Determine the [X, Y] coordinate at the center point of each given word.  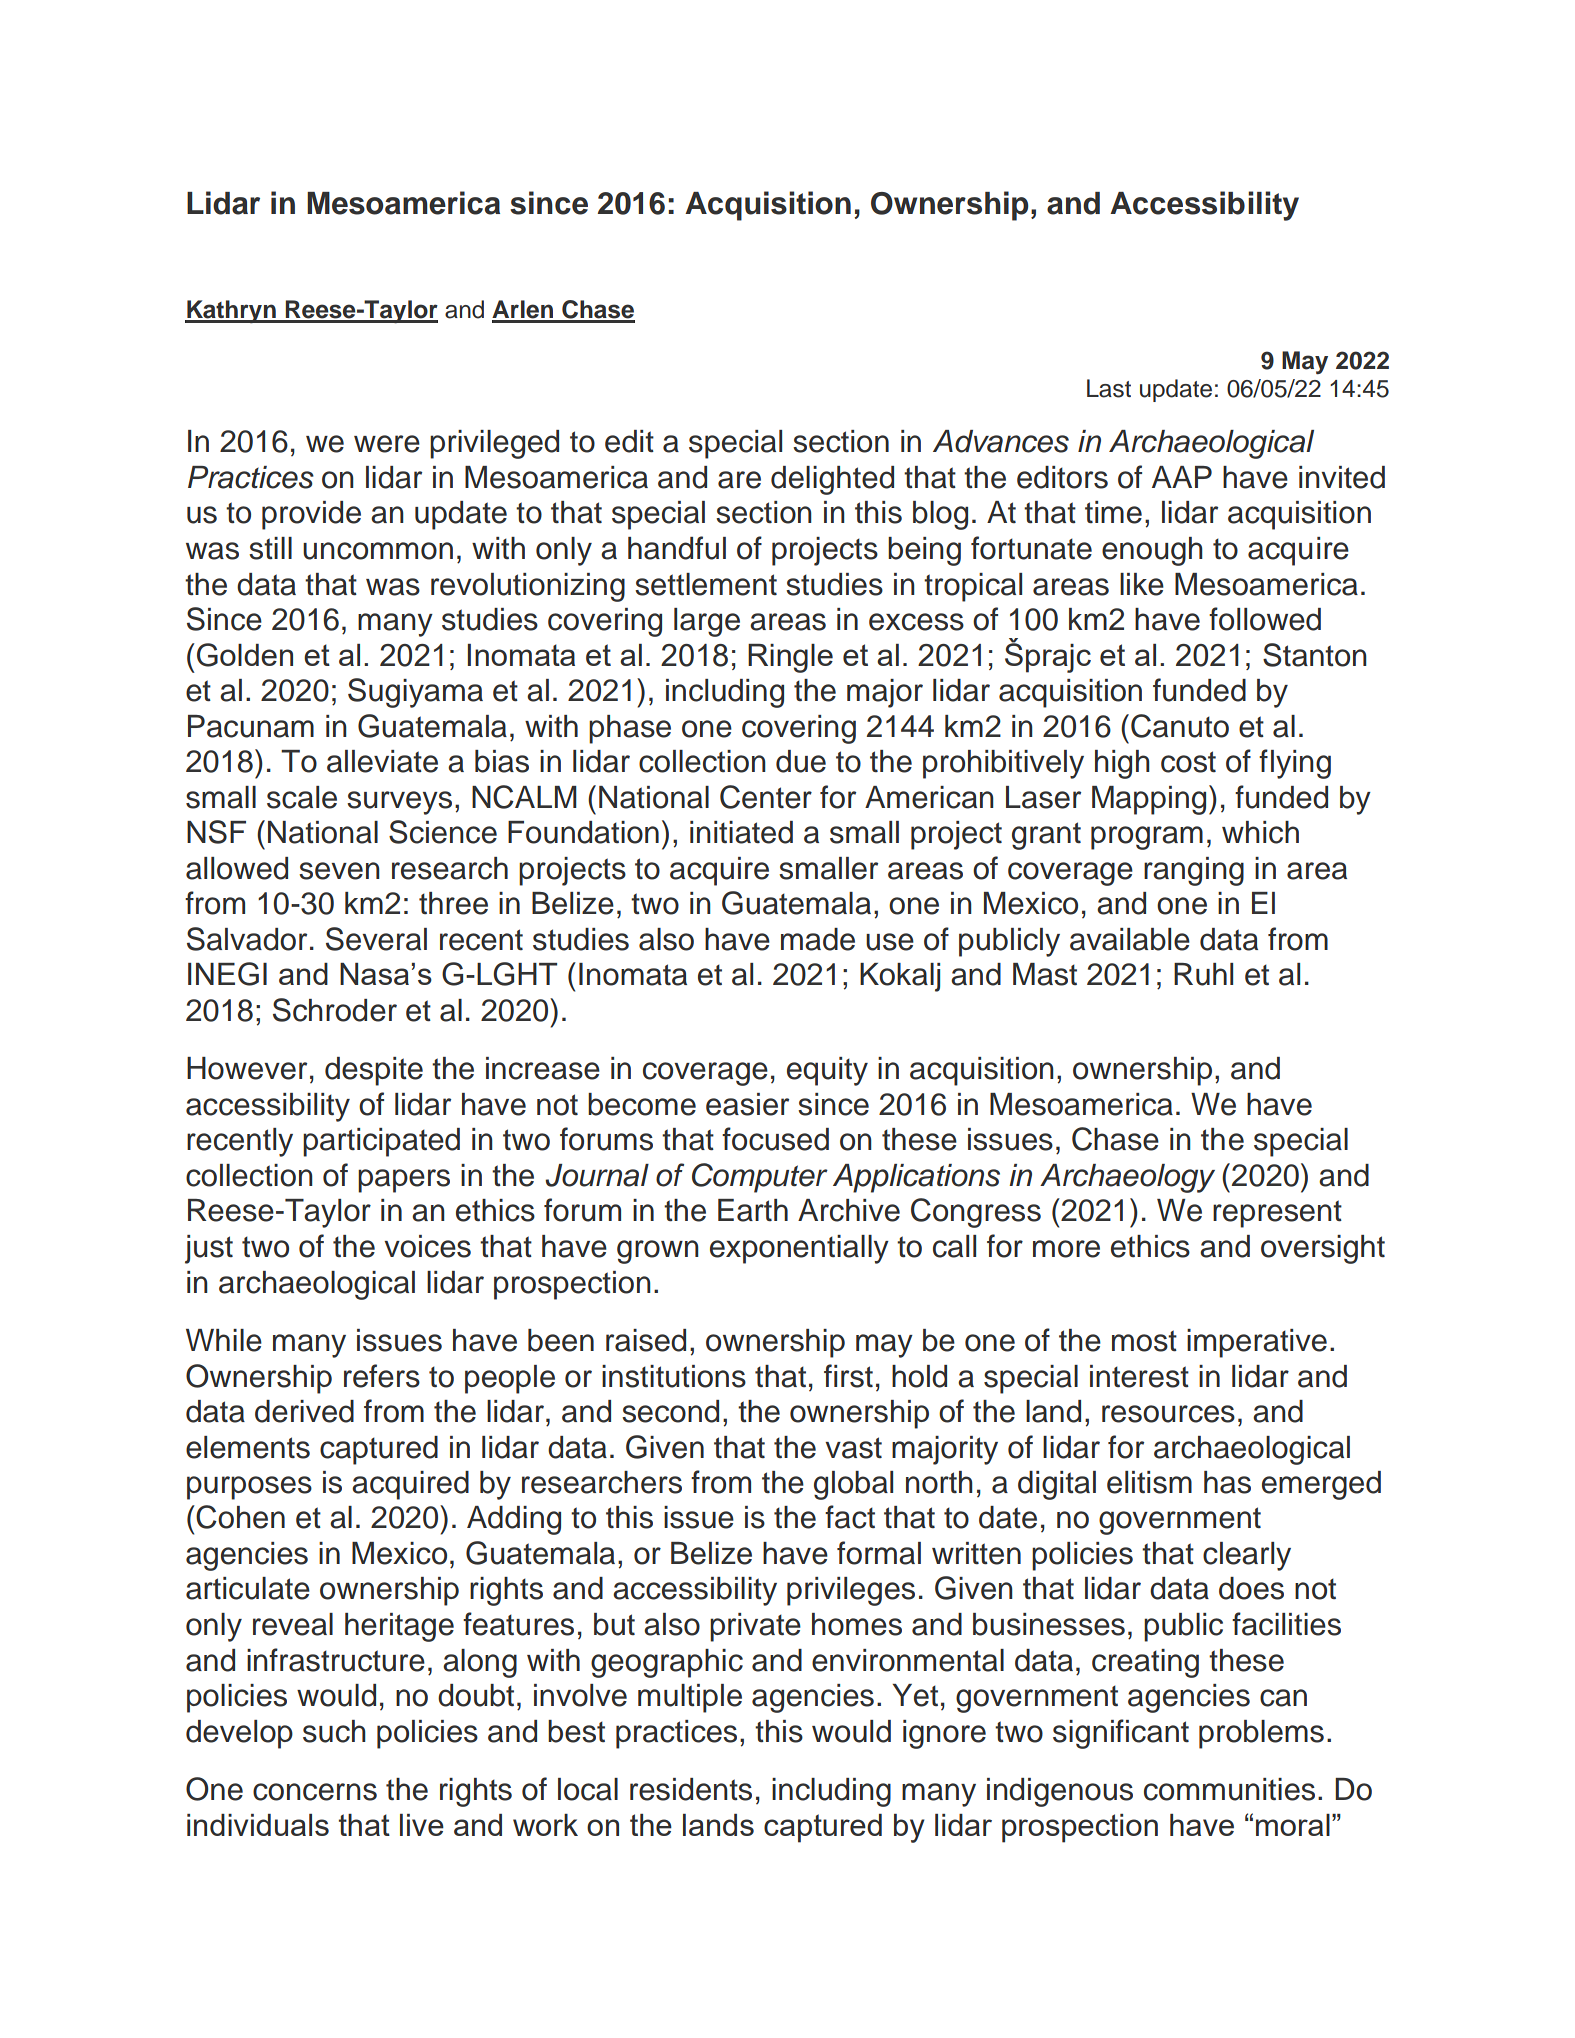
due [801, 761]
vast [853, 1448]
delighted [832, 480]
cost [1188, 762]
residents [691, 1789]
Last [1109, 388]
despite [374, 1071]
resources [1168, 1414]
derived [304, 1411]
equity [827, 1071]
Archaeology [1127, 1178]
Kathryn [231, 311]
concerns [315, 1792]
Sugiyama [415, 693]
